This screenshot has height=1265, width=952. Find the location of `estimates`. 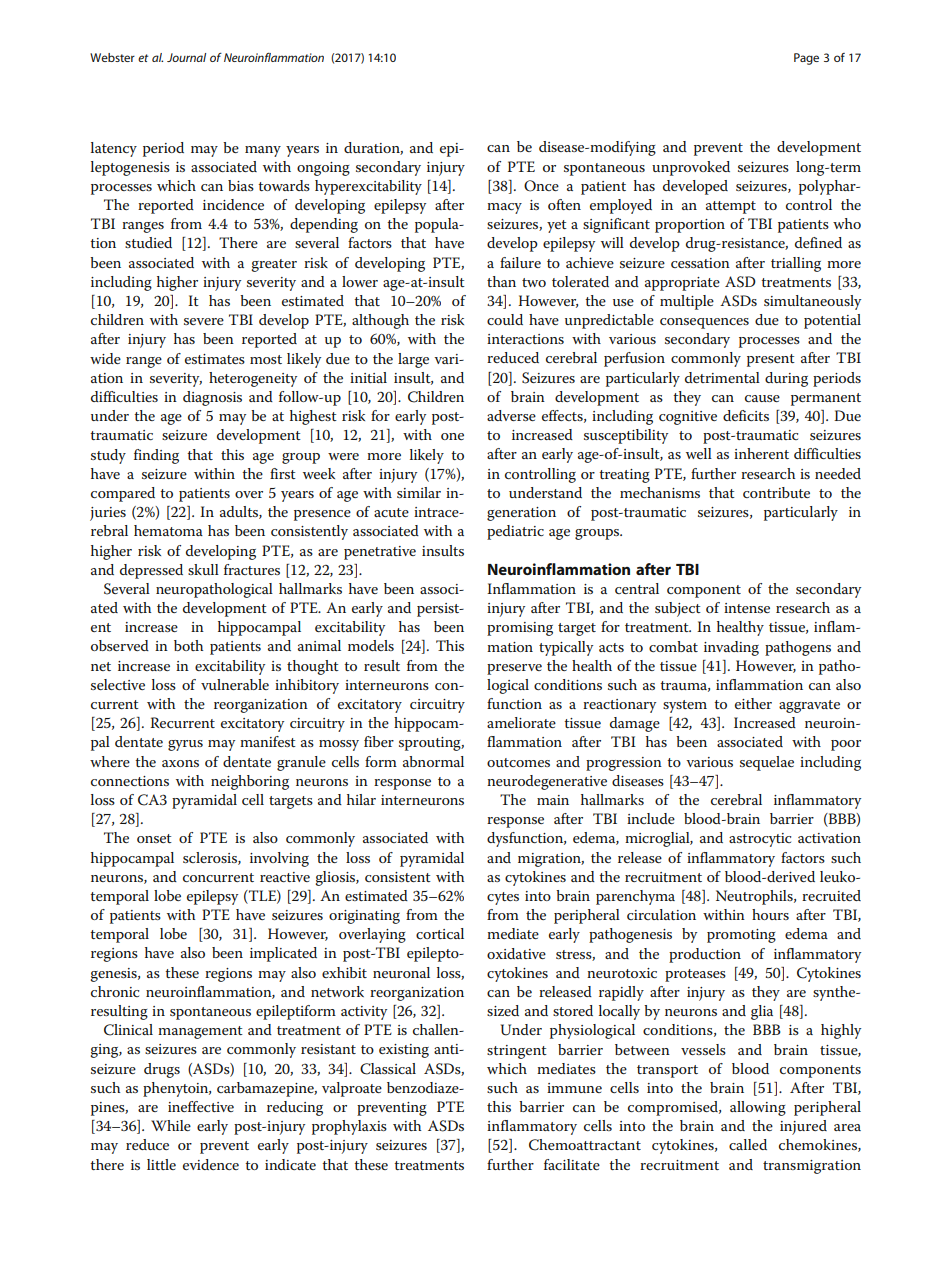

estimates is located at coordinates (215, 359).
